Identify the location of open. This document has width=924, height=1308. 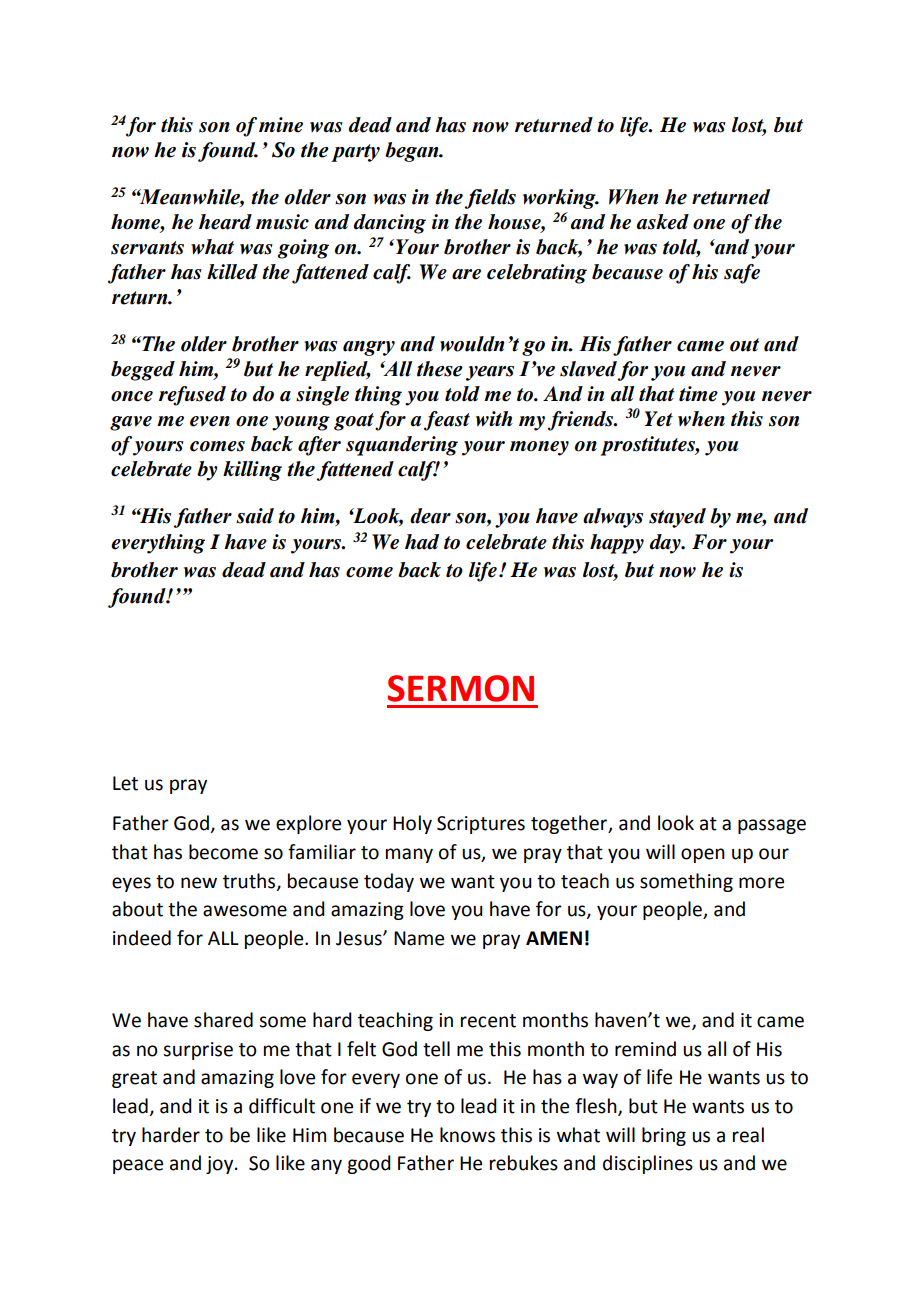
(703, 855).
